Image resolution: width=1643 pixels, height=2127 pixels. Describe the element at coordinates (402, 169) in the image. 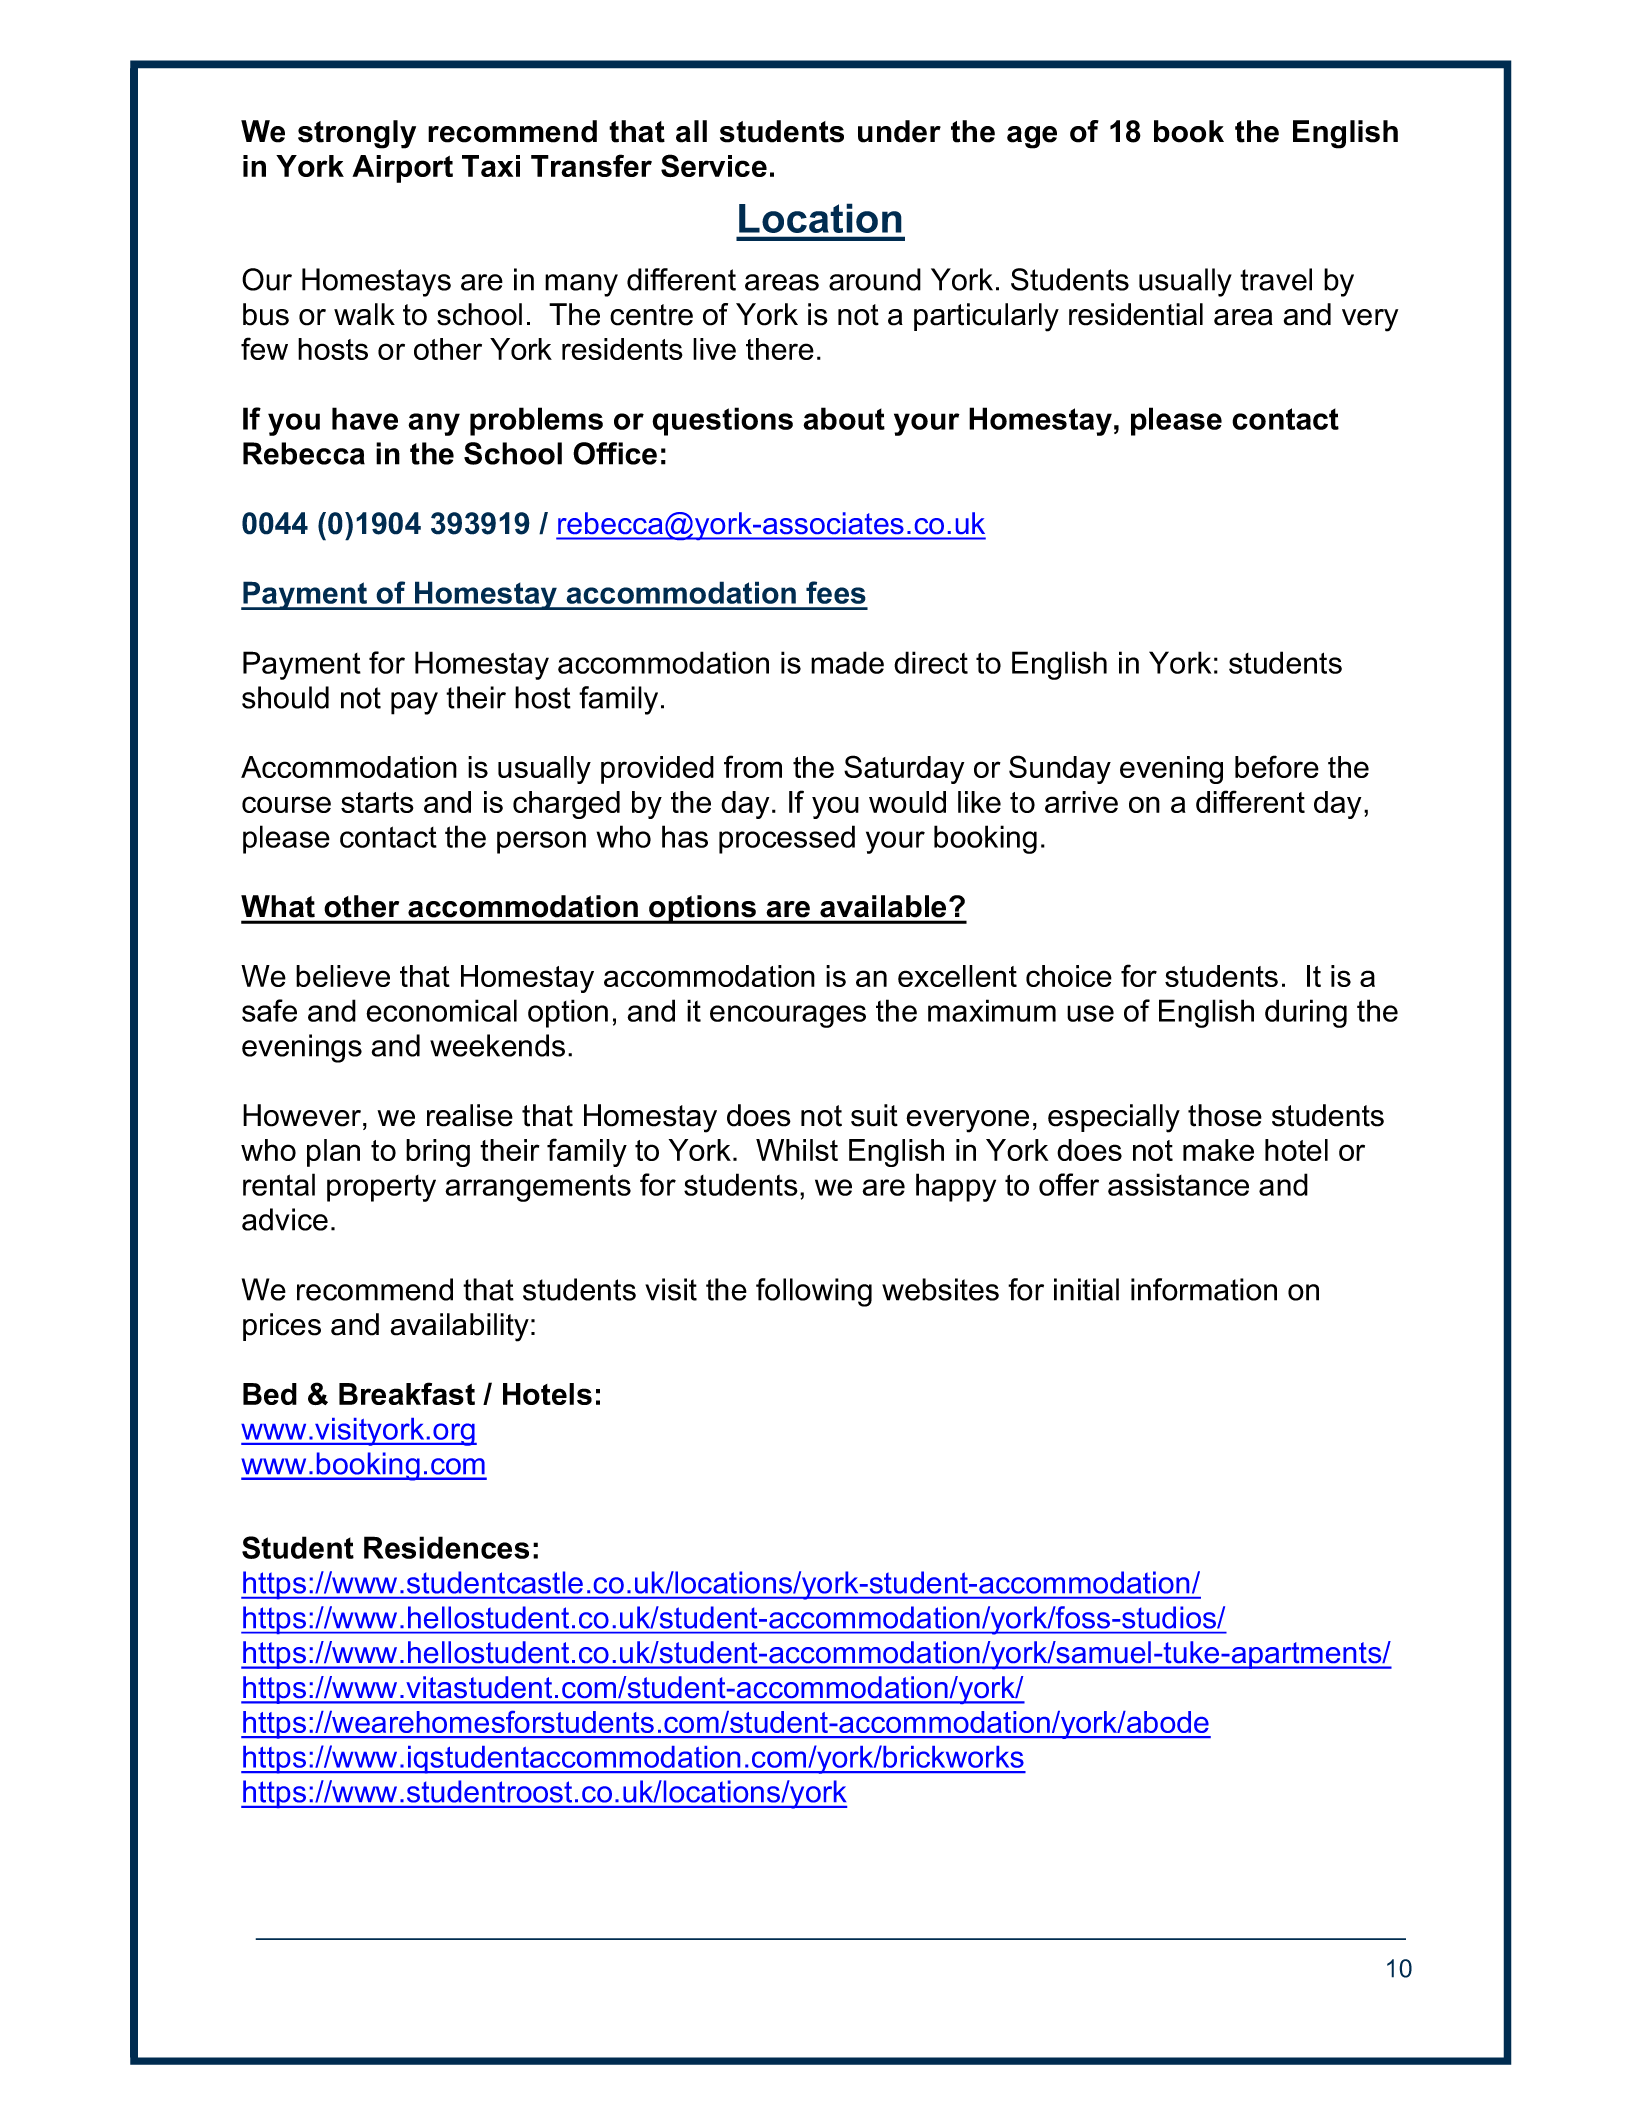

I see `Airport` at that location.
